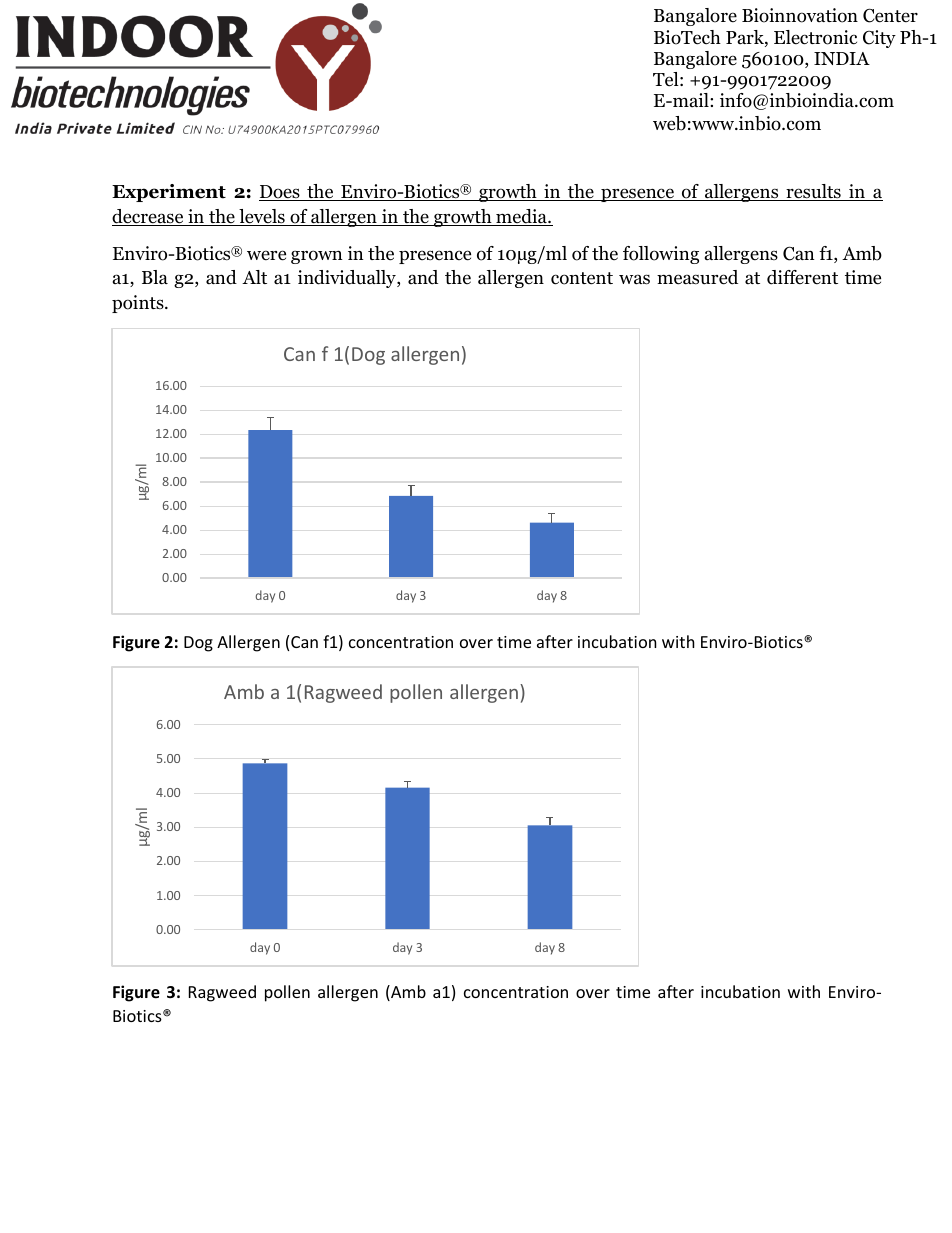 This image has width=952, height=1233. What do you see at coordinates (697, 277) in the image?
I see `measured` at bounding box center [697, 277].
